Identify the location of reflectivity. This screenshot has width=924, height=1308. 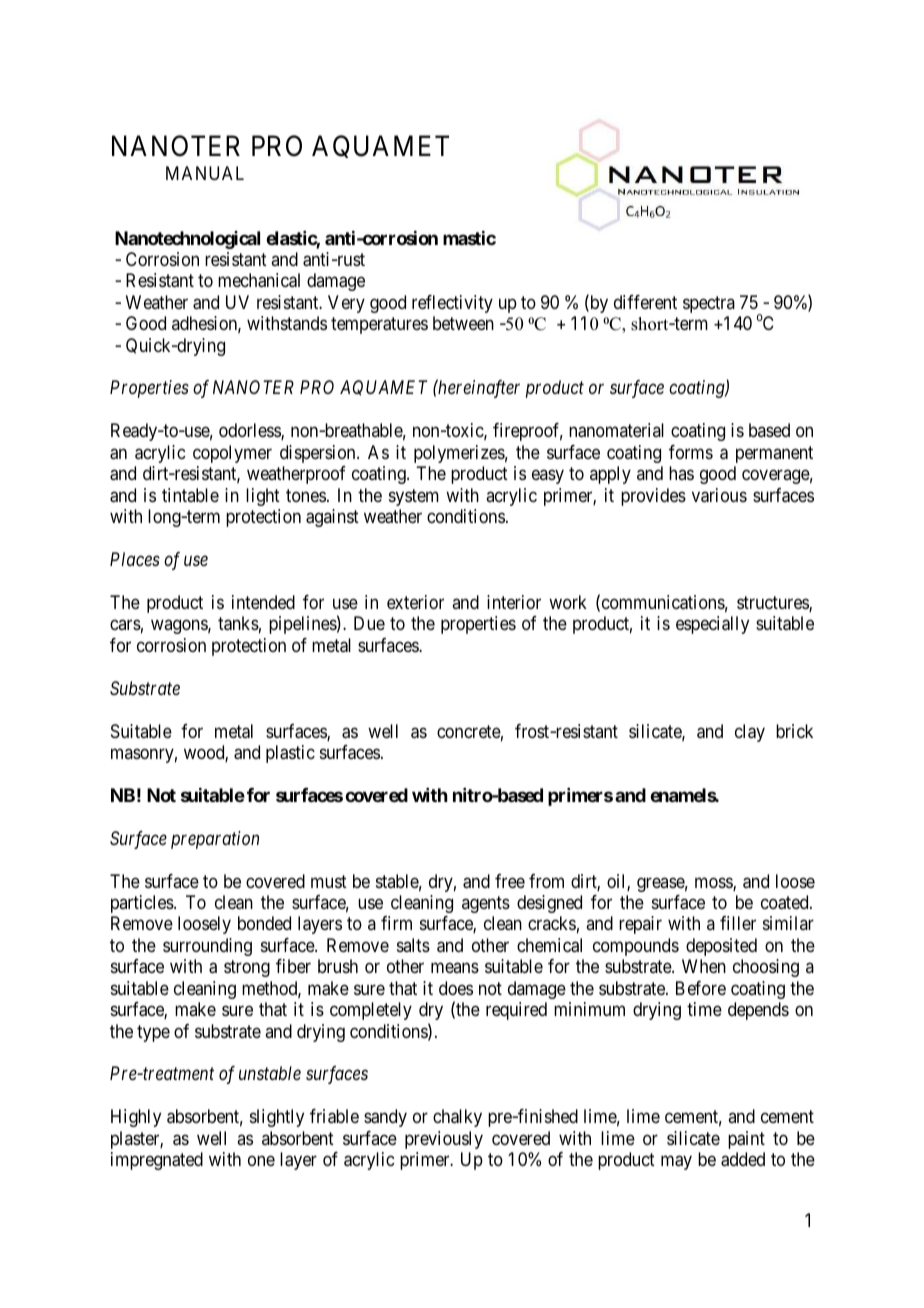
(452, 304).
